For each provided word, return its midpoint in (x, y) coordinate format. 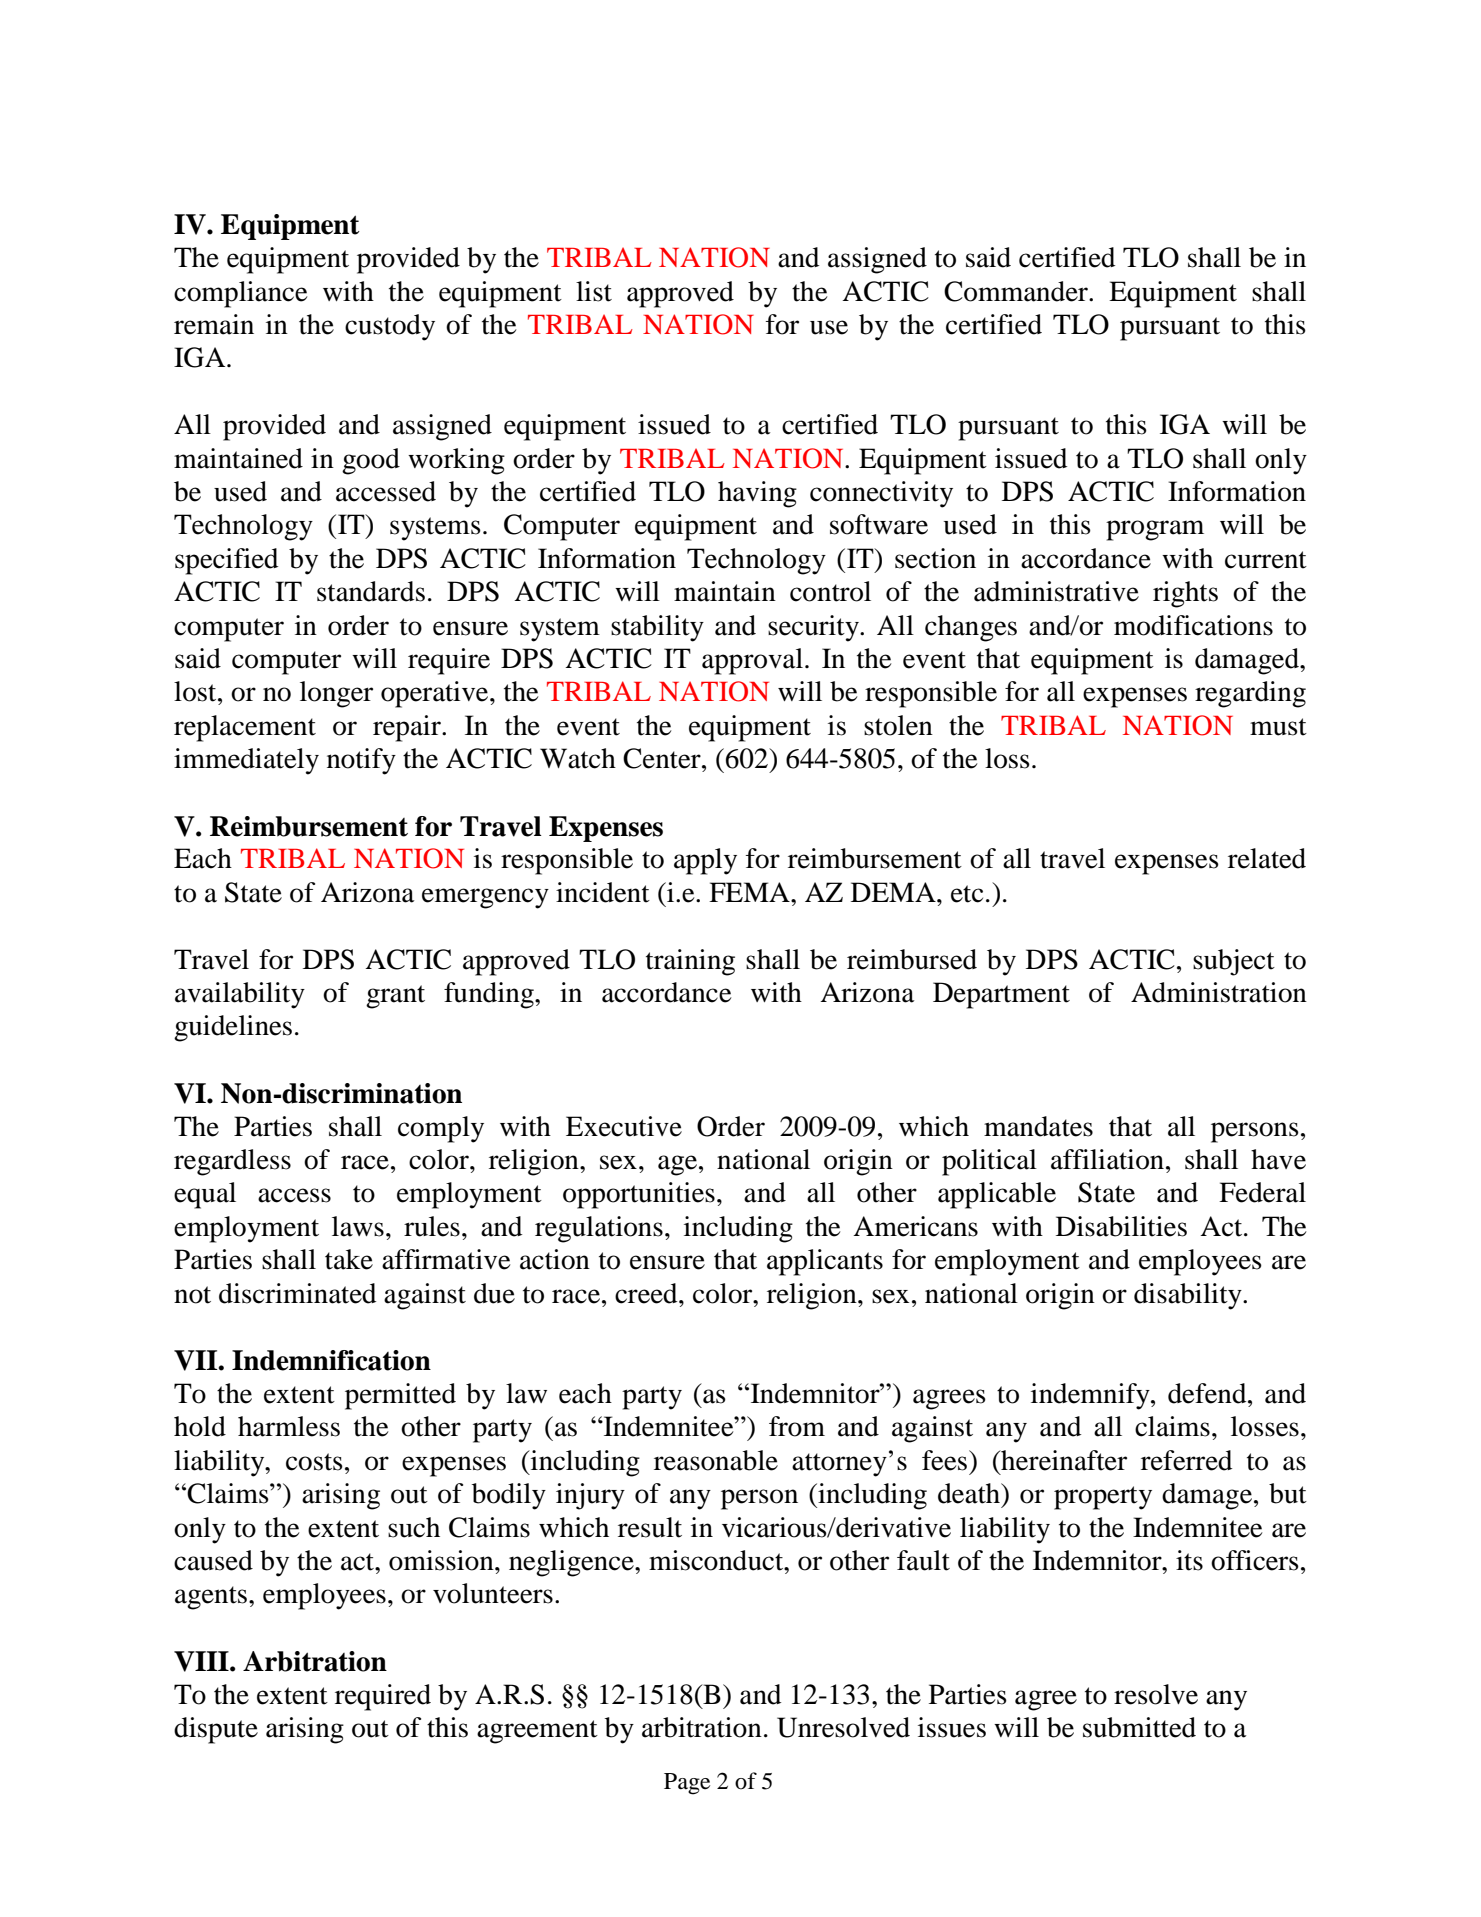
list (594, 291)
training (690, 962)
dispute (216, 1730)
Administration (1219, 992)
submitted (1139, 1727)
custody (390, 327)
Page (687, 1784)
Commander (1017, 291)
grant (395, 997)
